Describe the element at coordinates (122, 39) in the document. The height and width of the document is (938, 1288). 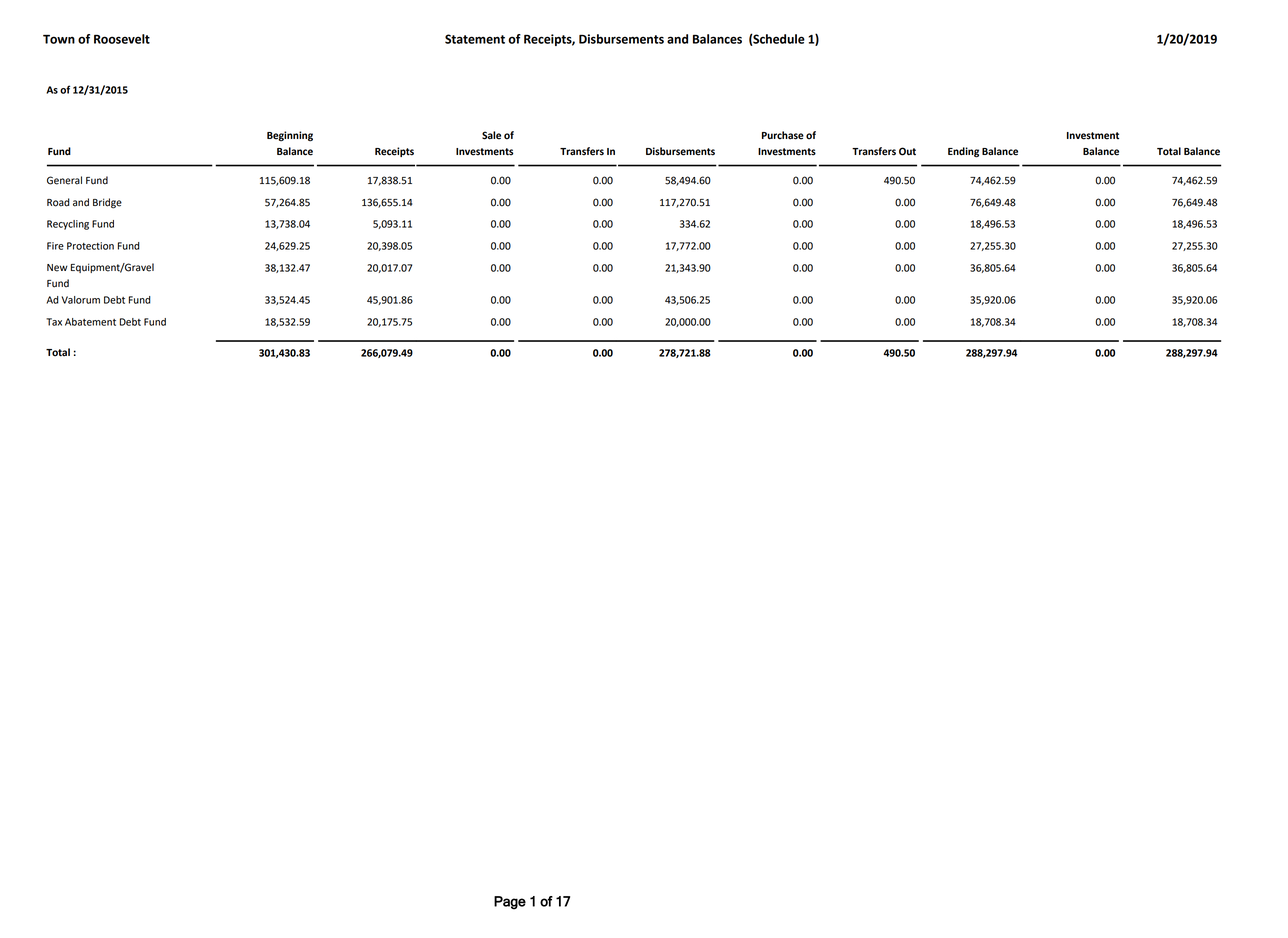
I see `Roosevelt` at that location.
